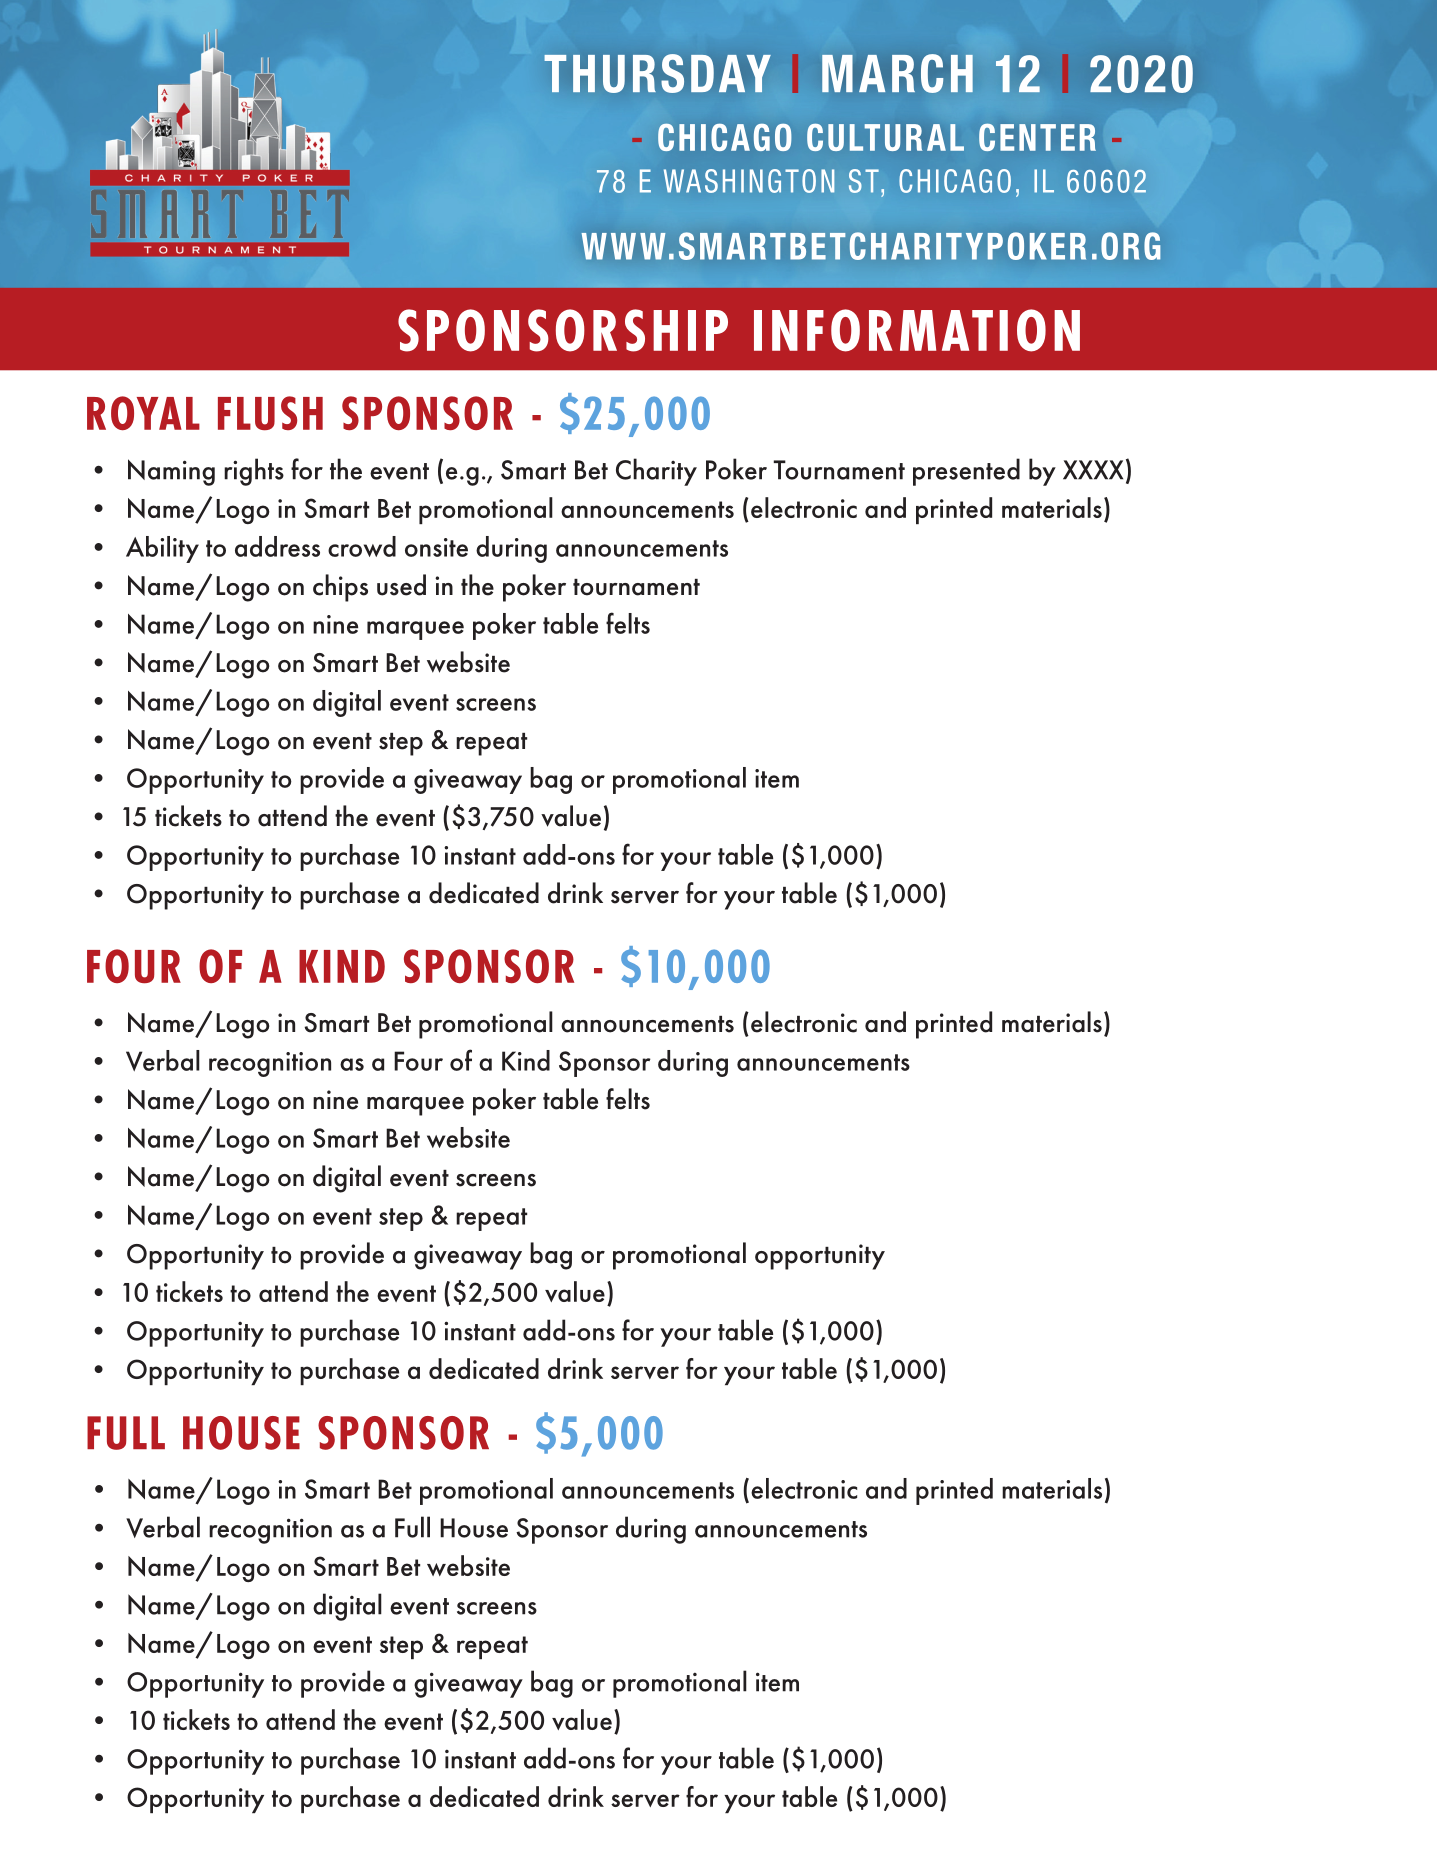  What do you see at coordinates (917, 330) in the image?
I see `INFORMATION` at bounding box center [917, 330].
